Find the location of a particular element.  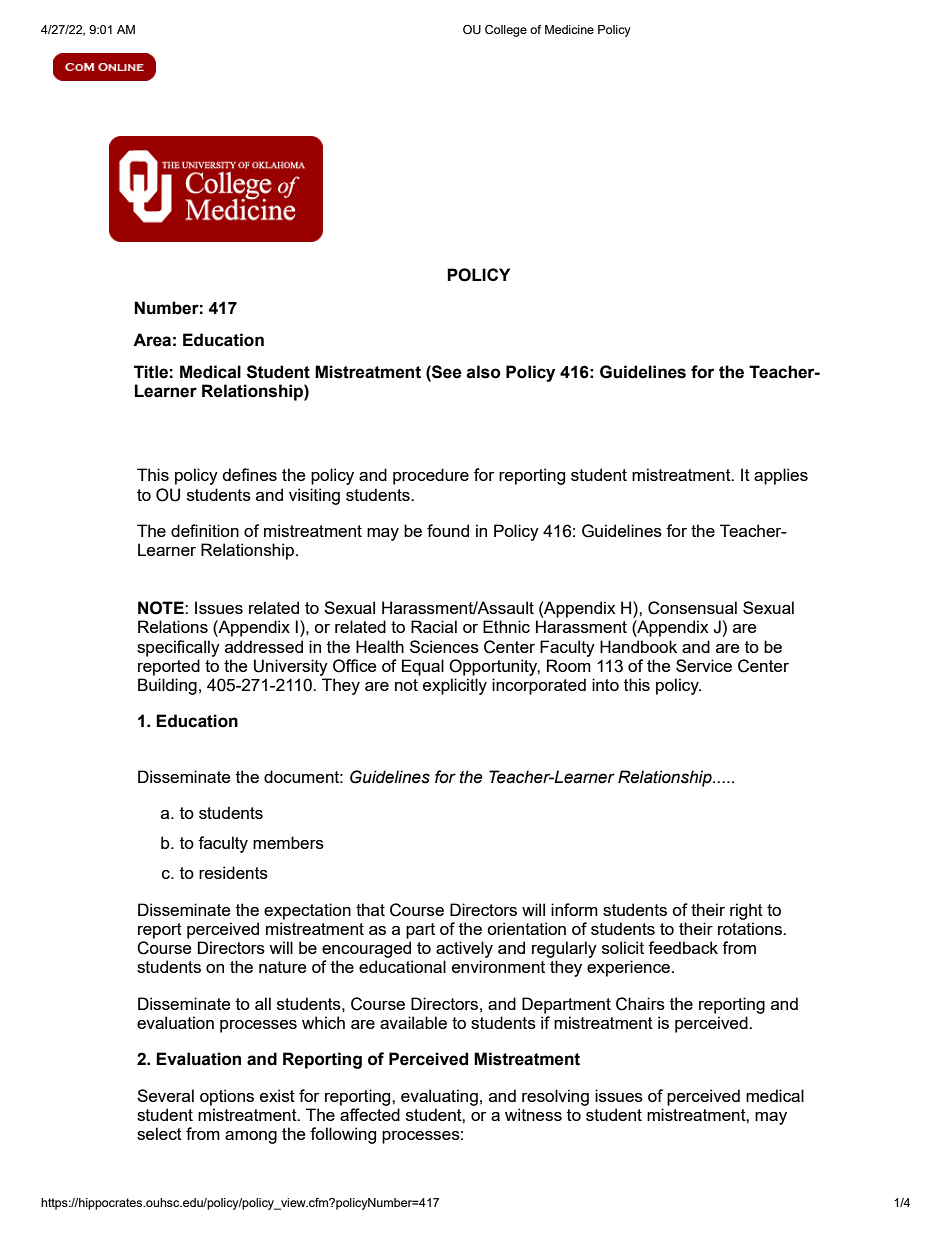

Medicine is located at coordinates (569, 29).
